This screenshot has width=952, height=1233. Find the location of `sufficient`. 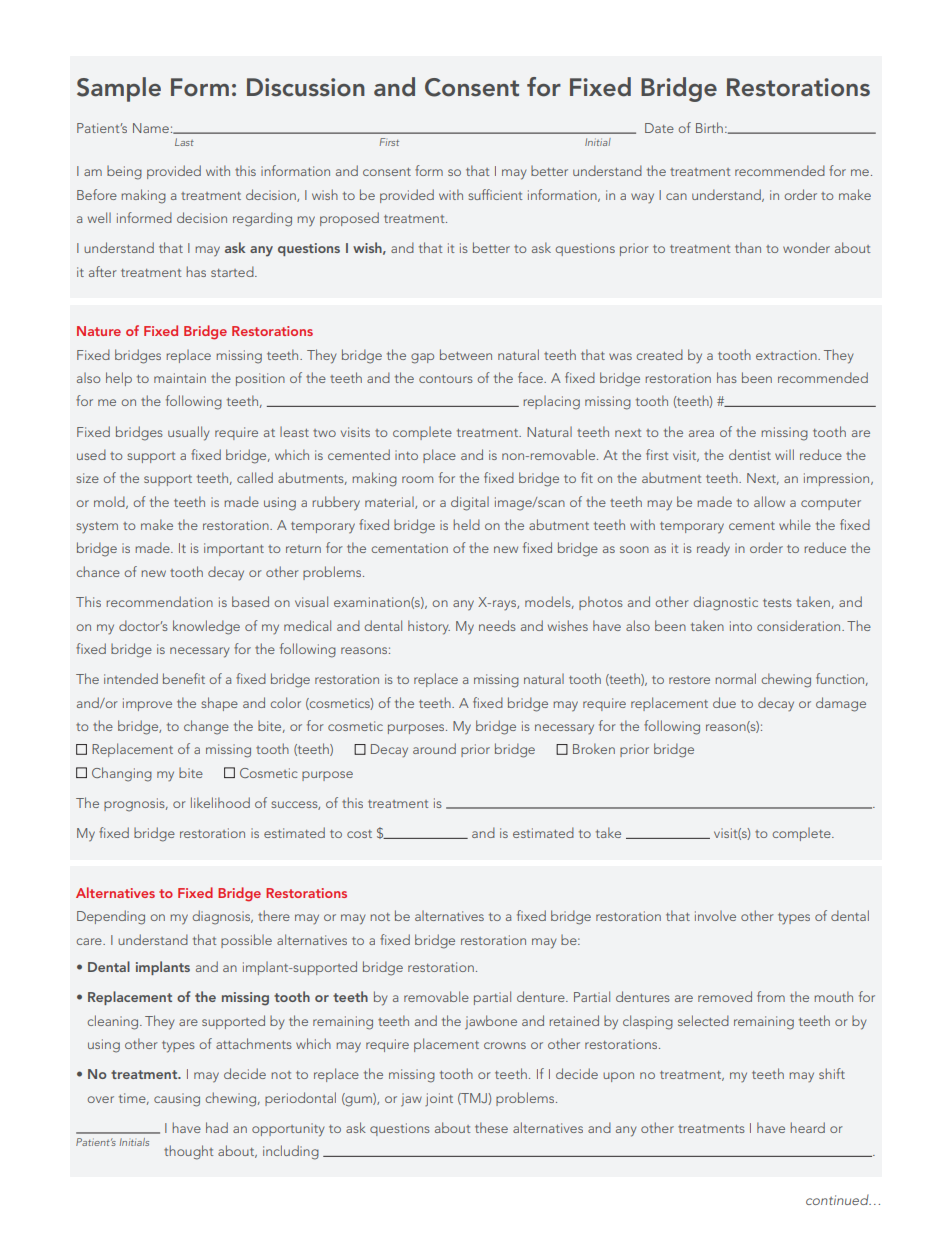

sufficient is located at coordinates (495, 194).
